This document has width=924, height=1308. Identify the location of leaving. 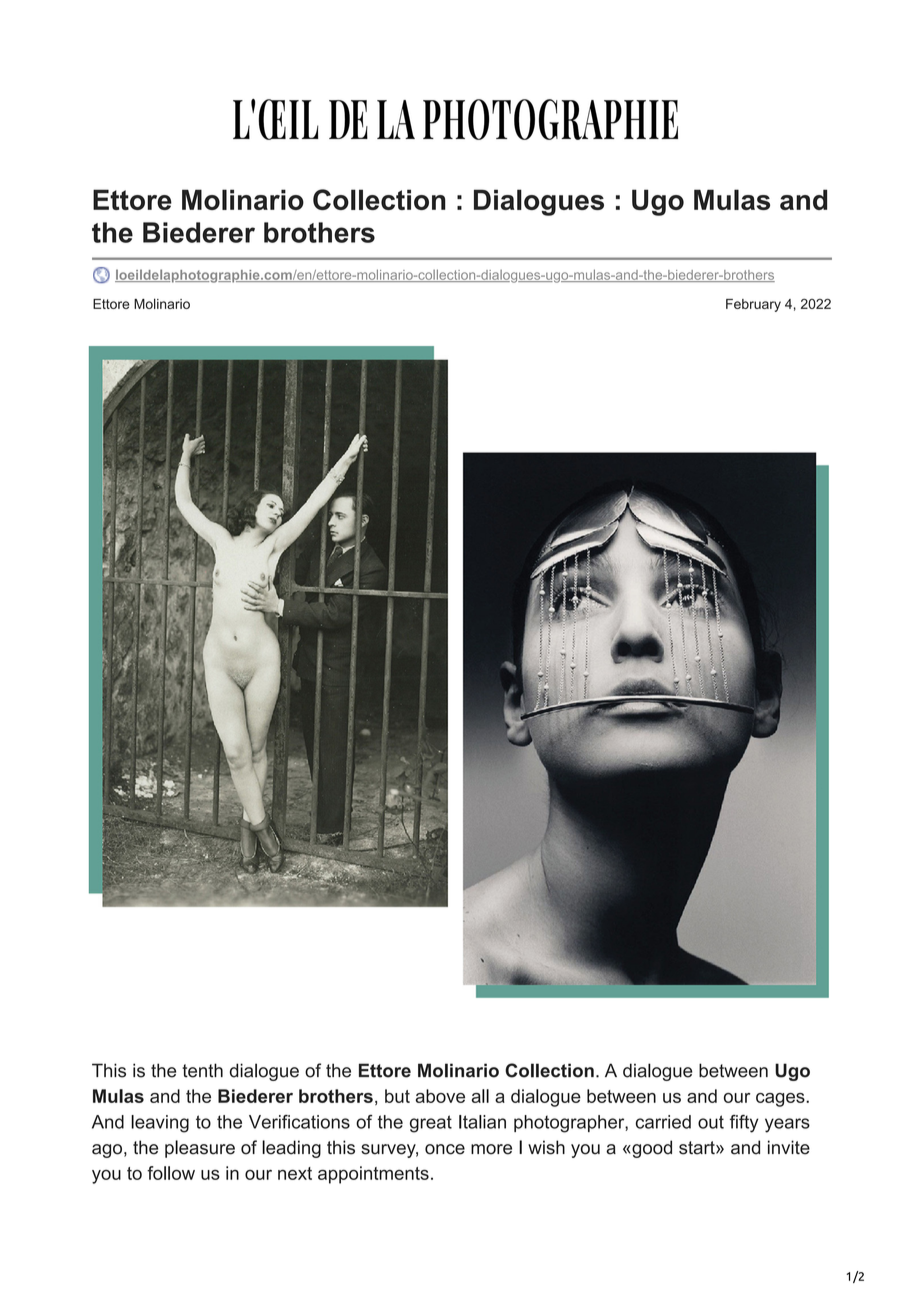
(160, 1124).
